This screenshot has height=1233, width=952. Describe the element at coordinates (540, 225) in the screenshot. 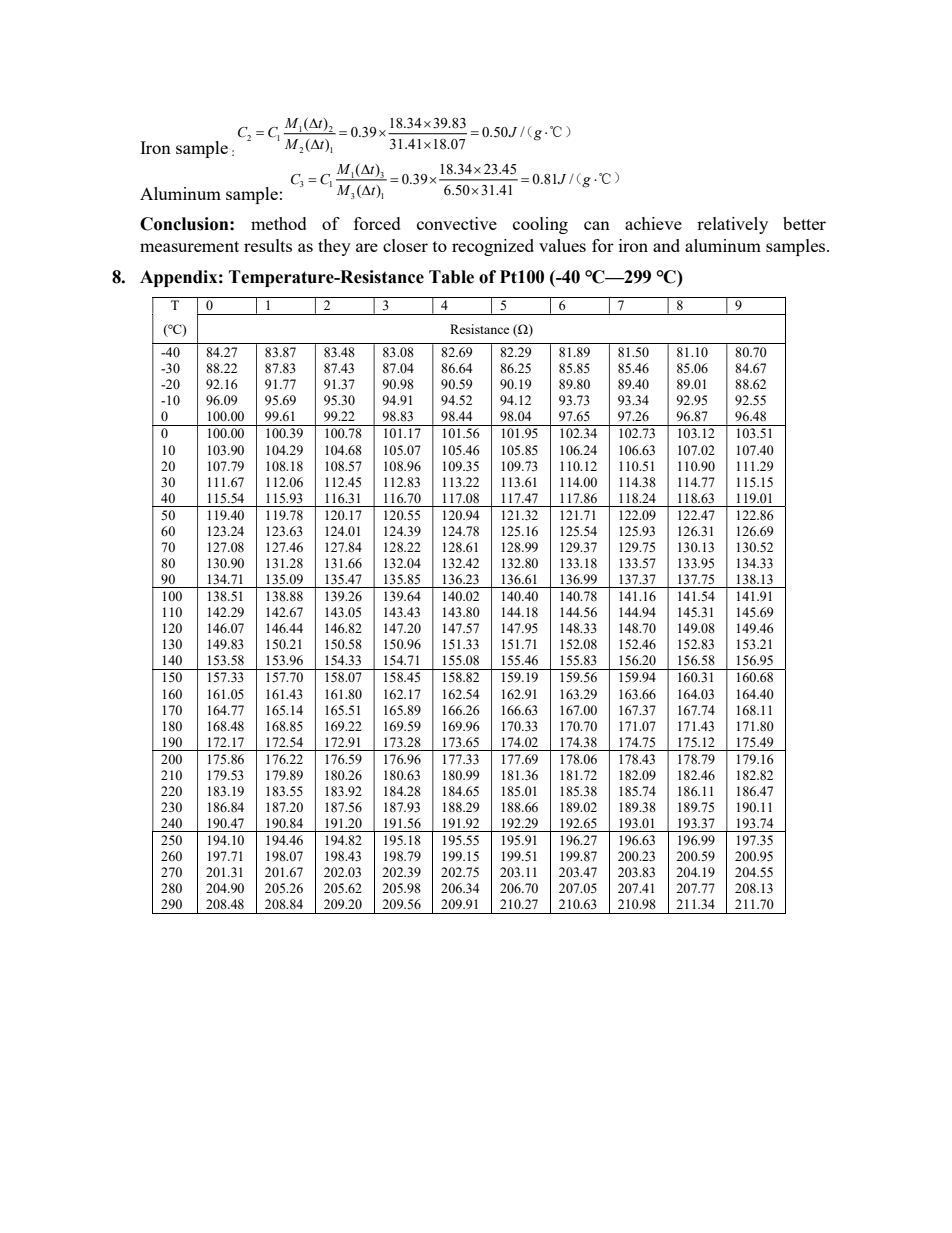

I see `cooling` at that location.
